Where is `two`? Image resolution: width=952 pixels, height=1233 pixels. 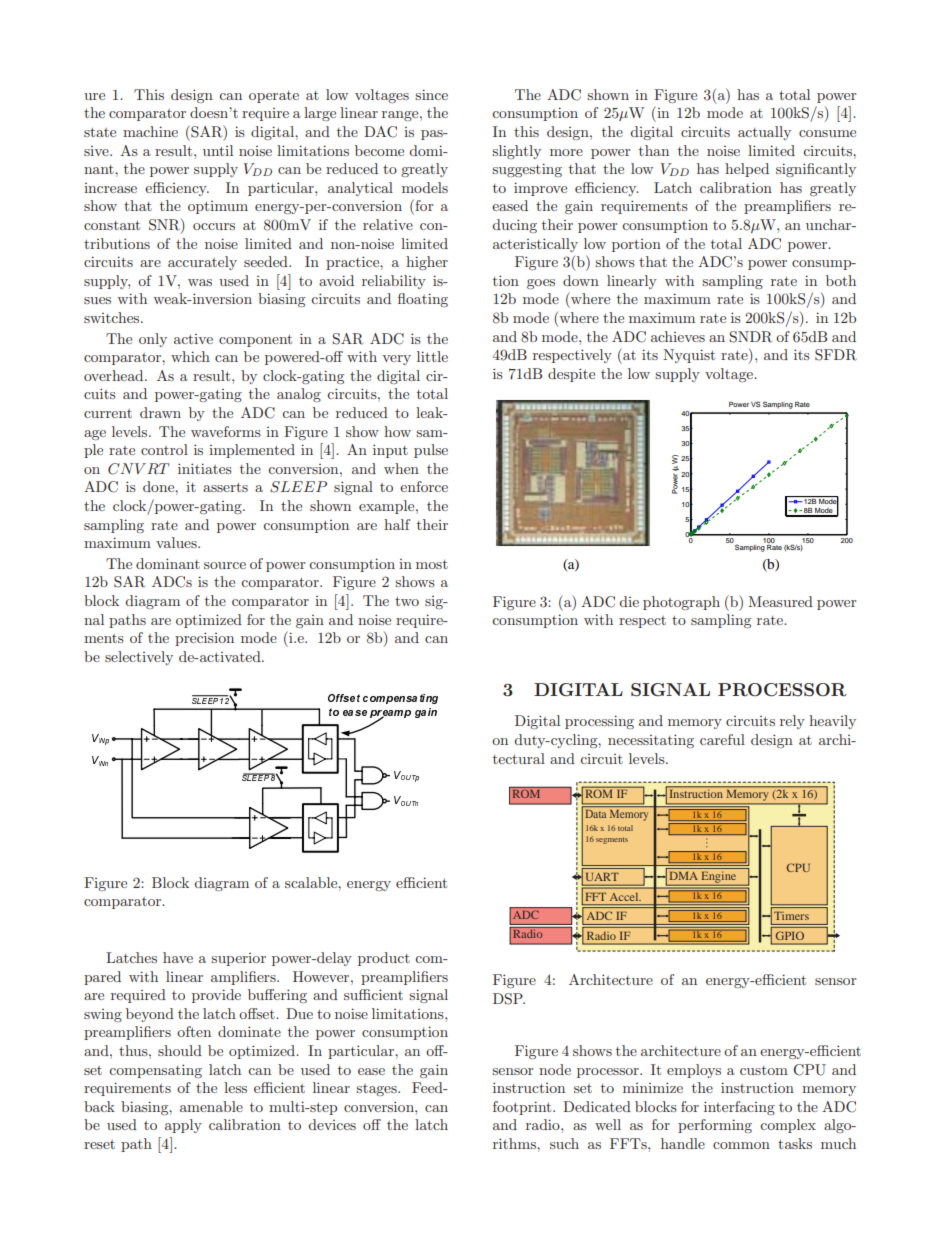 two is located at coordinates (407, 601).
